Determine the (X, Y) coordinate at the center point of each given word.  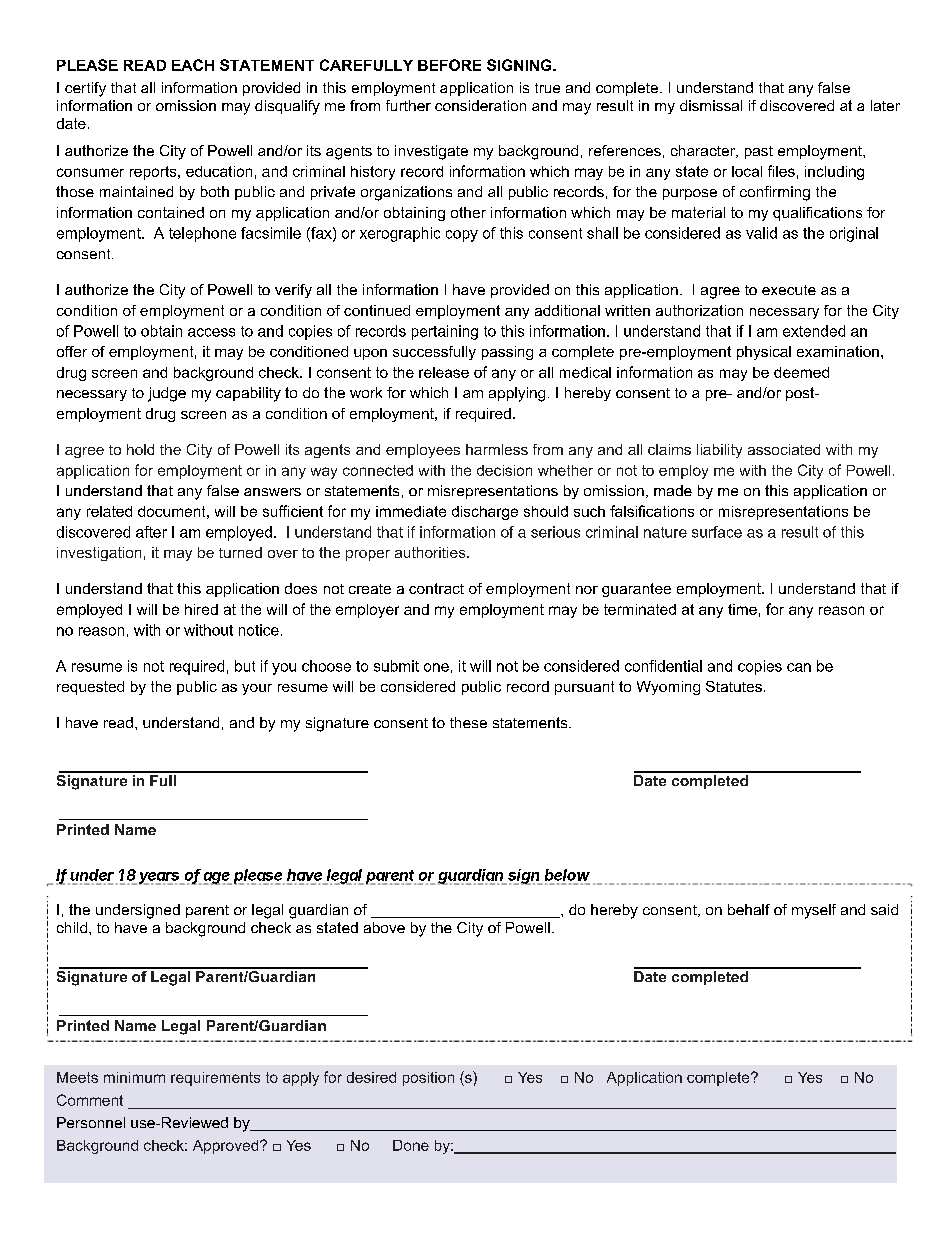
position (428, 1079)
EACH (193, 65)
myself (814, 911)
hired (201, 609)
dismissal (711, 105)
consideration (480, 105)
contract (436, 588)
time (742, 609)
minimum (134, 1077)
